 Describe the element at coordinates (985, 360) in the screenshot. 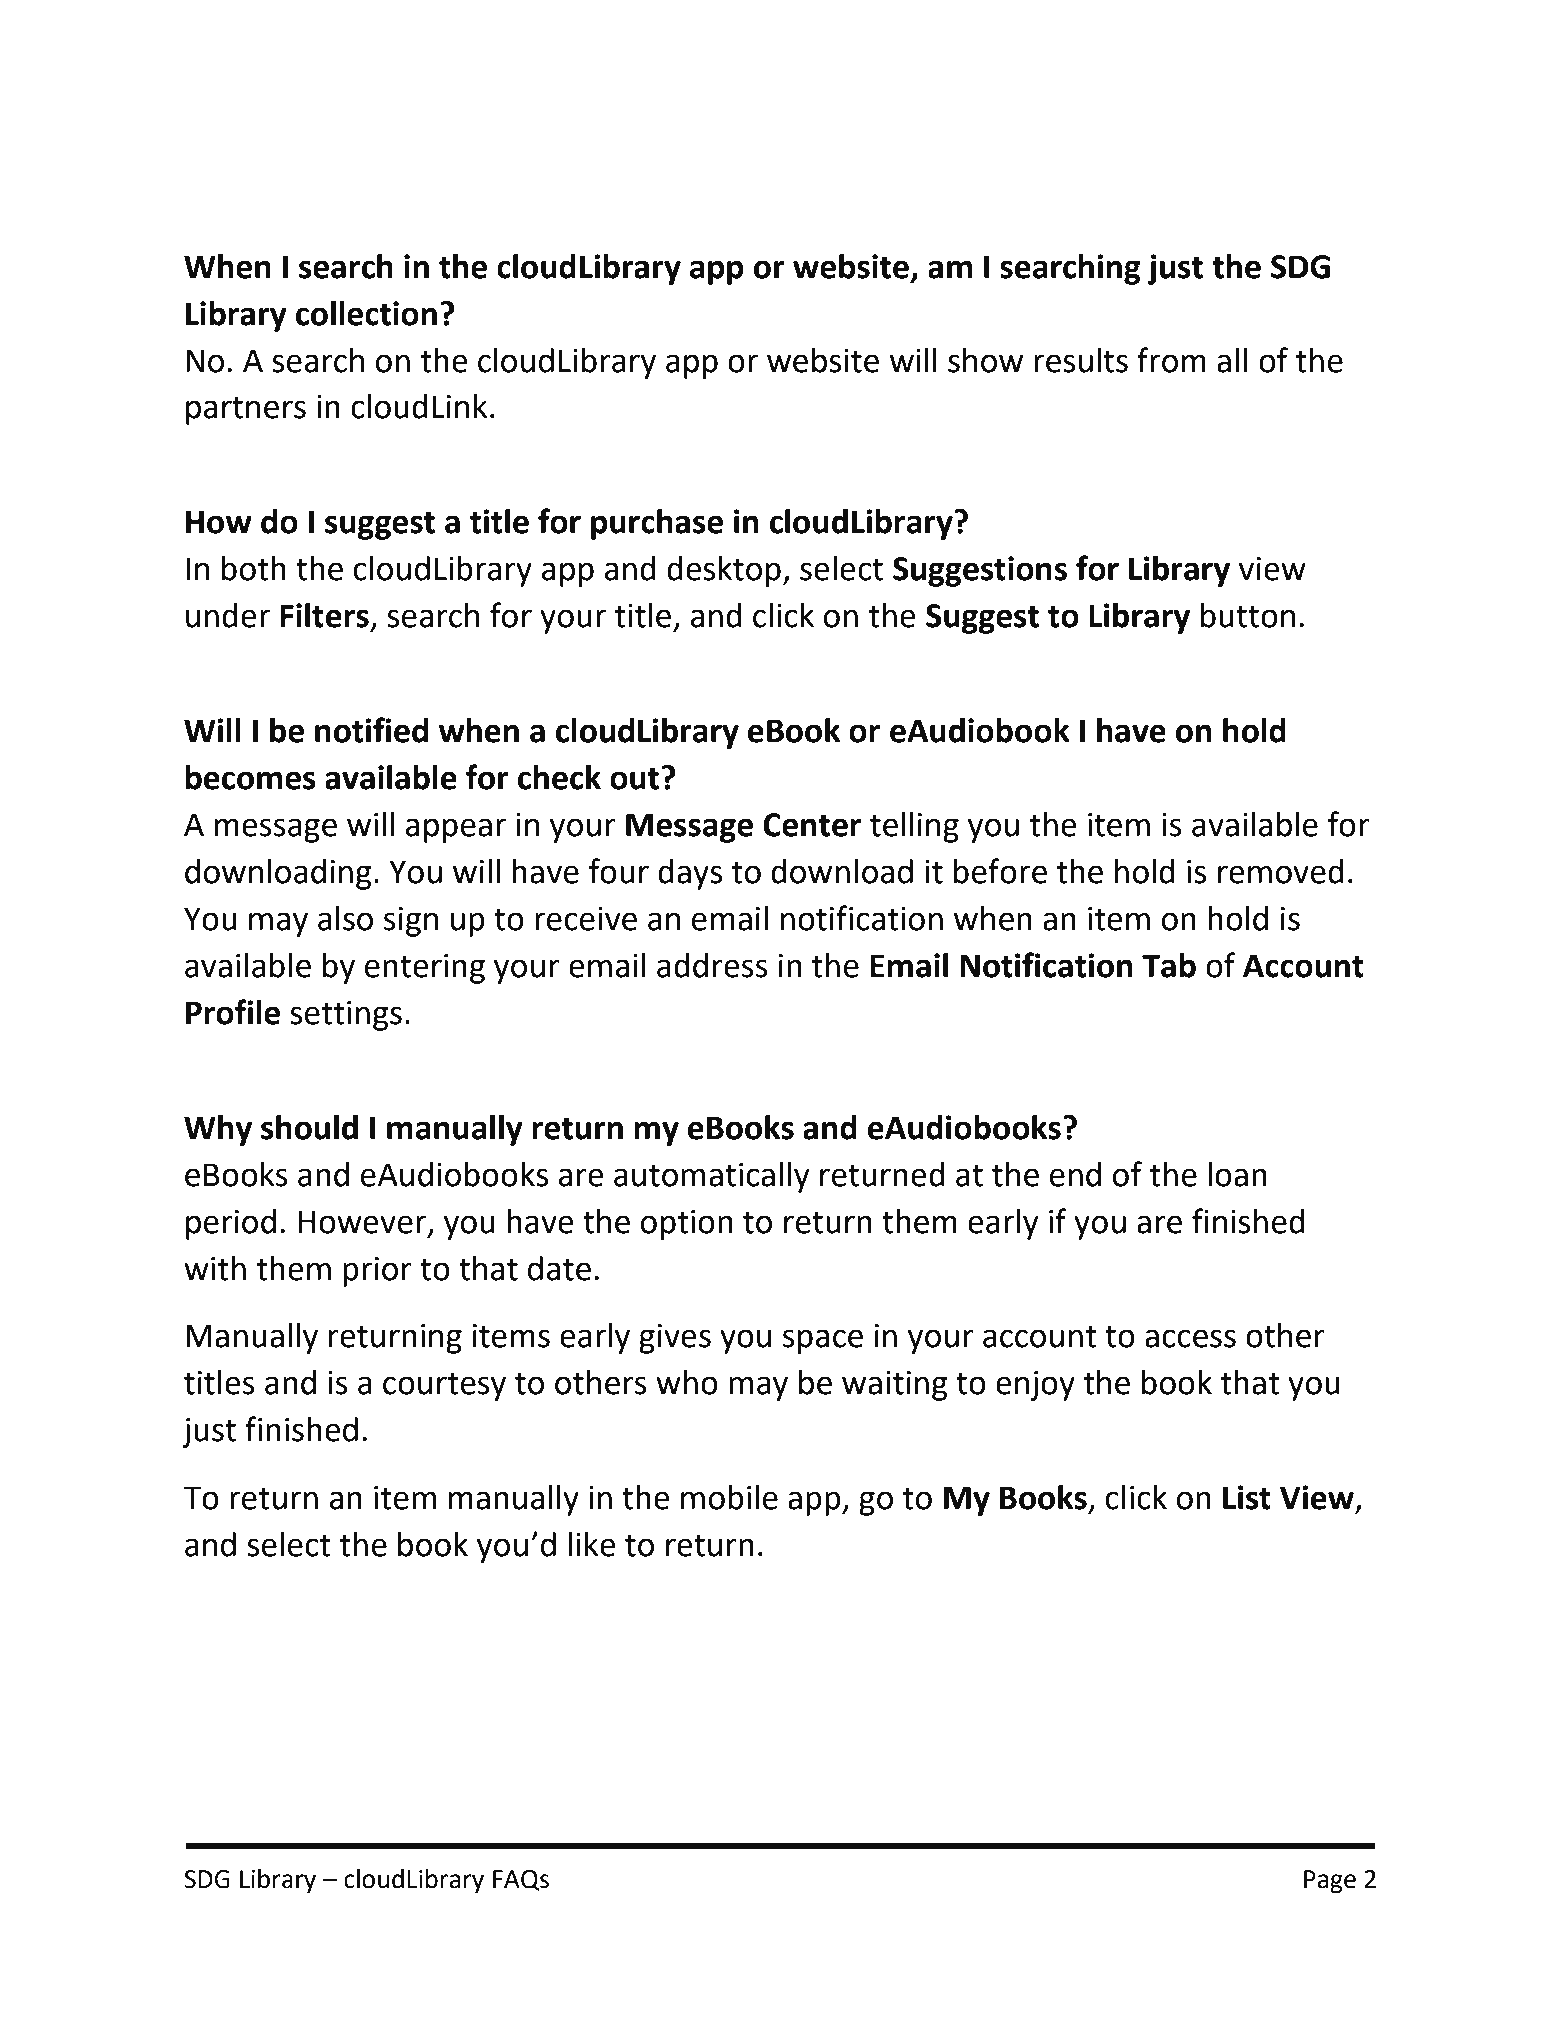

I see `show` at that location.
